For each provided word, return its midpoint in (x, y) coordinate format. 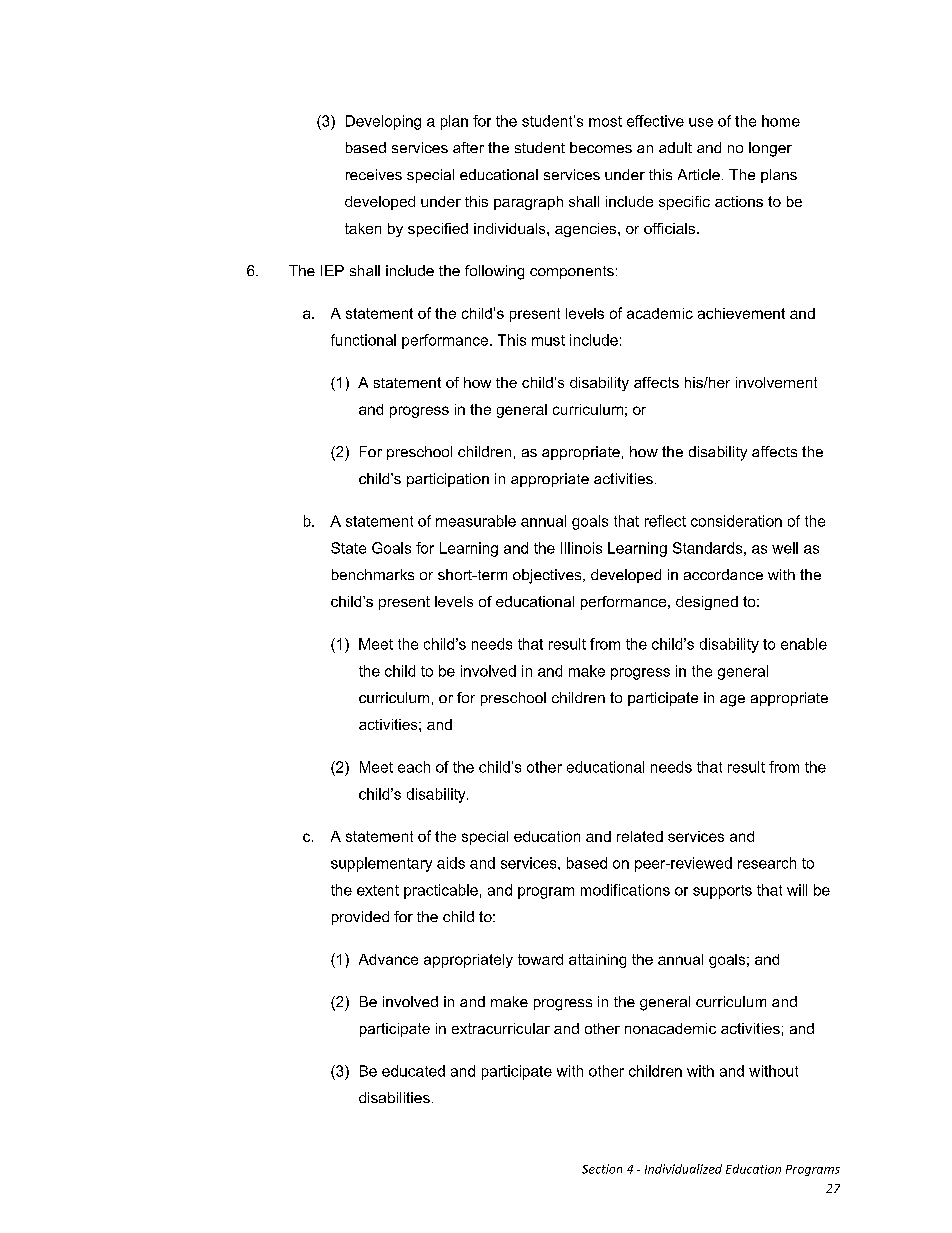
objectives (548, 576)
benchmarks (373, 574)
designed (707, 603)
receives (374, 174)
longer (770, 149)
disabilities (394, 1097)
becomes (601, 147)
